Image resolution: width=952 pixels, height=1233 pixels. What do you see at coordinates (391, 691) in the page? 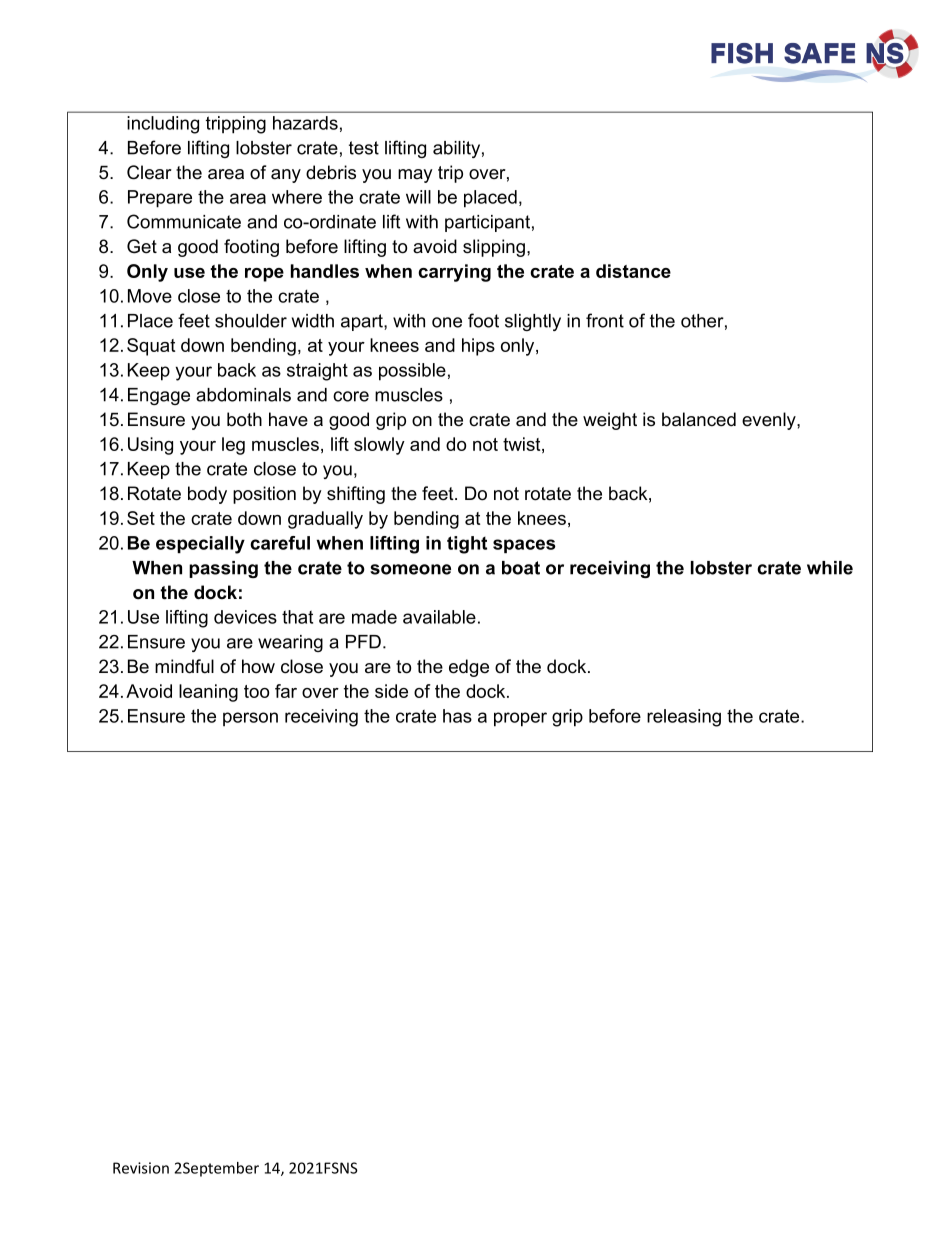
I see `side` at bounding box center [391, 691].
